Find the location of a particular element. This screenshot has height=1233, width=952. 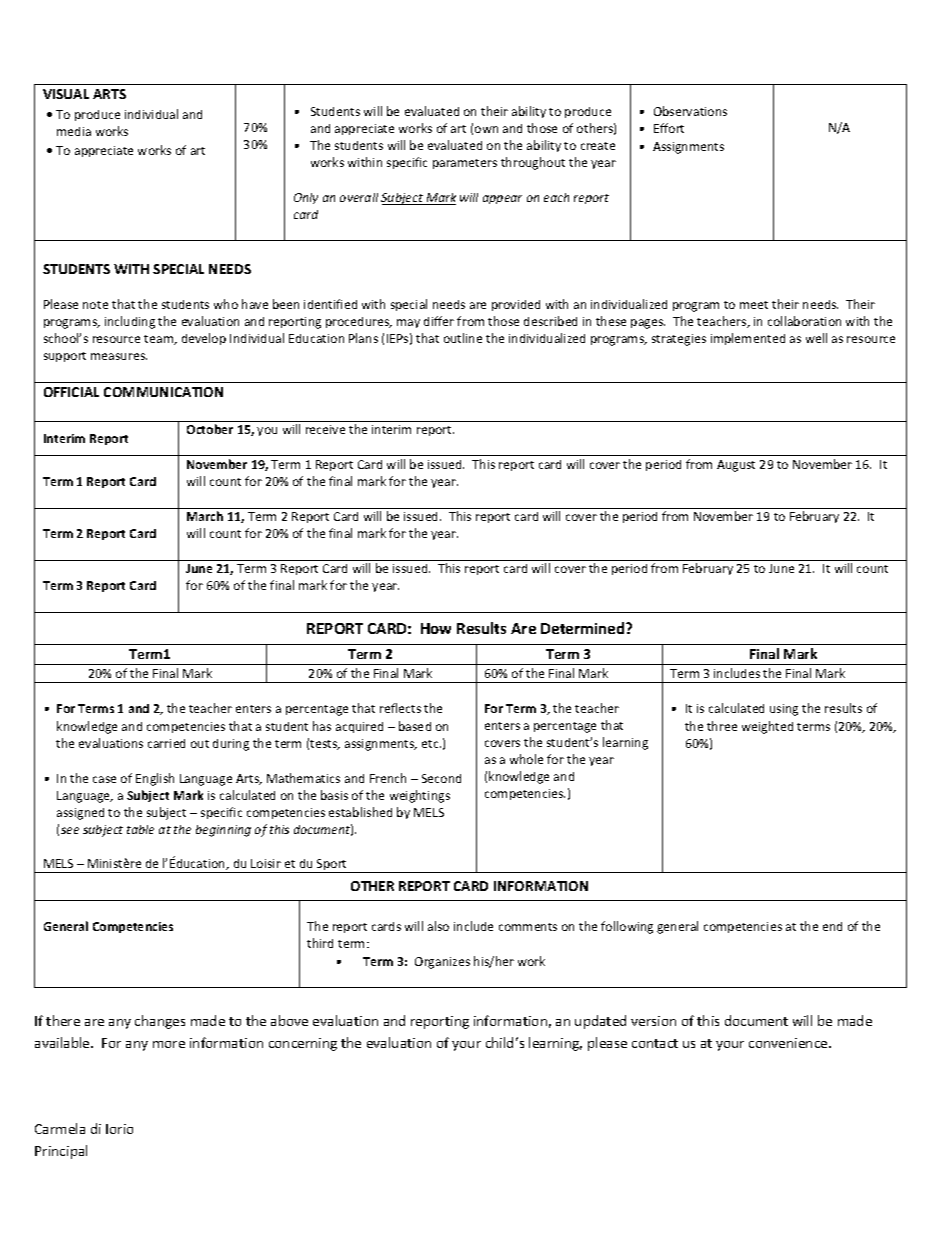

using is located at coordinates (784, 710).
